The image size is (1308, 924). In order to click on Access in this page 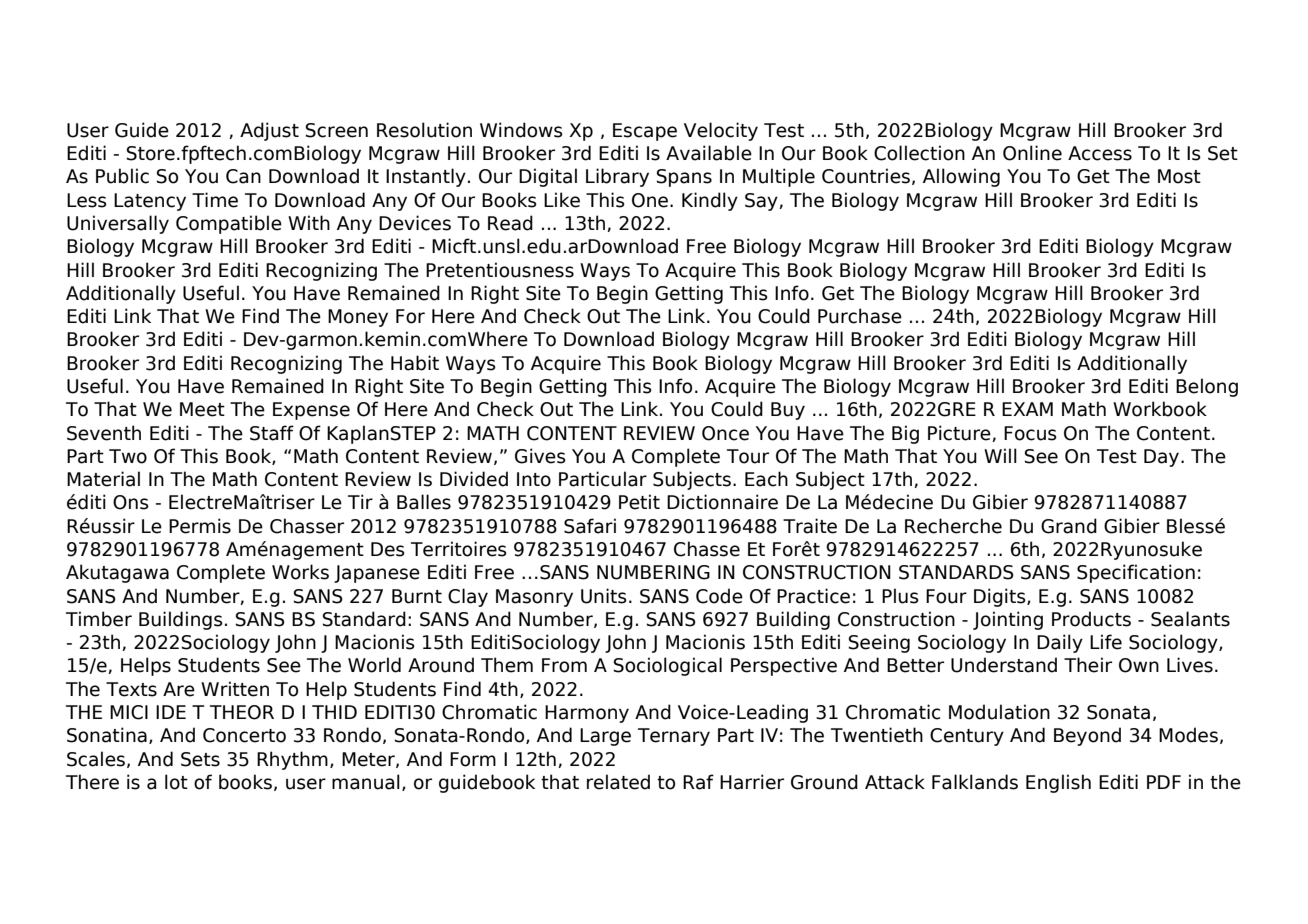, I will do `click(1100, 153)`.
